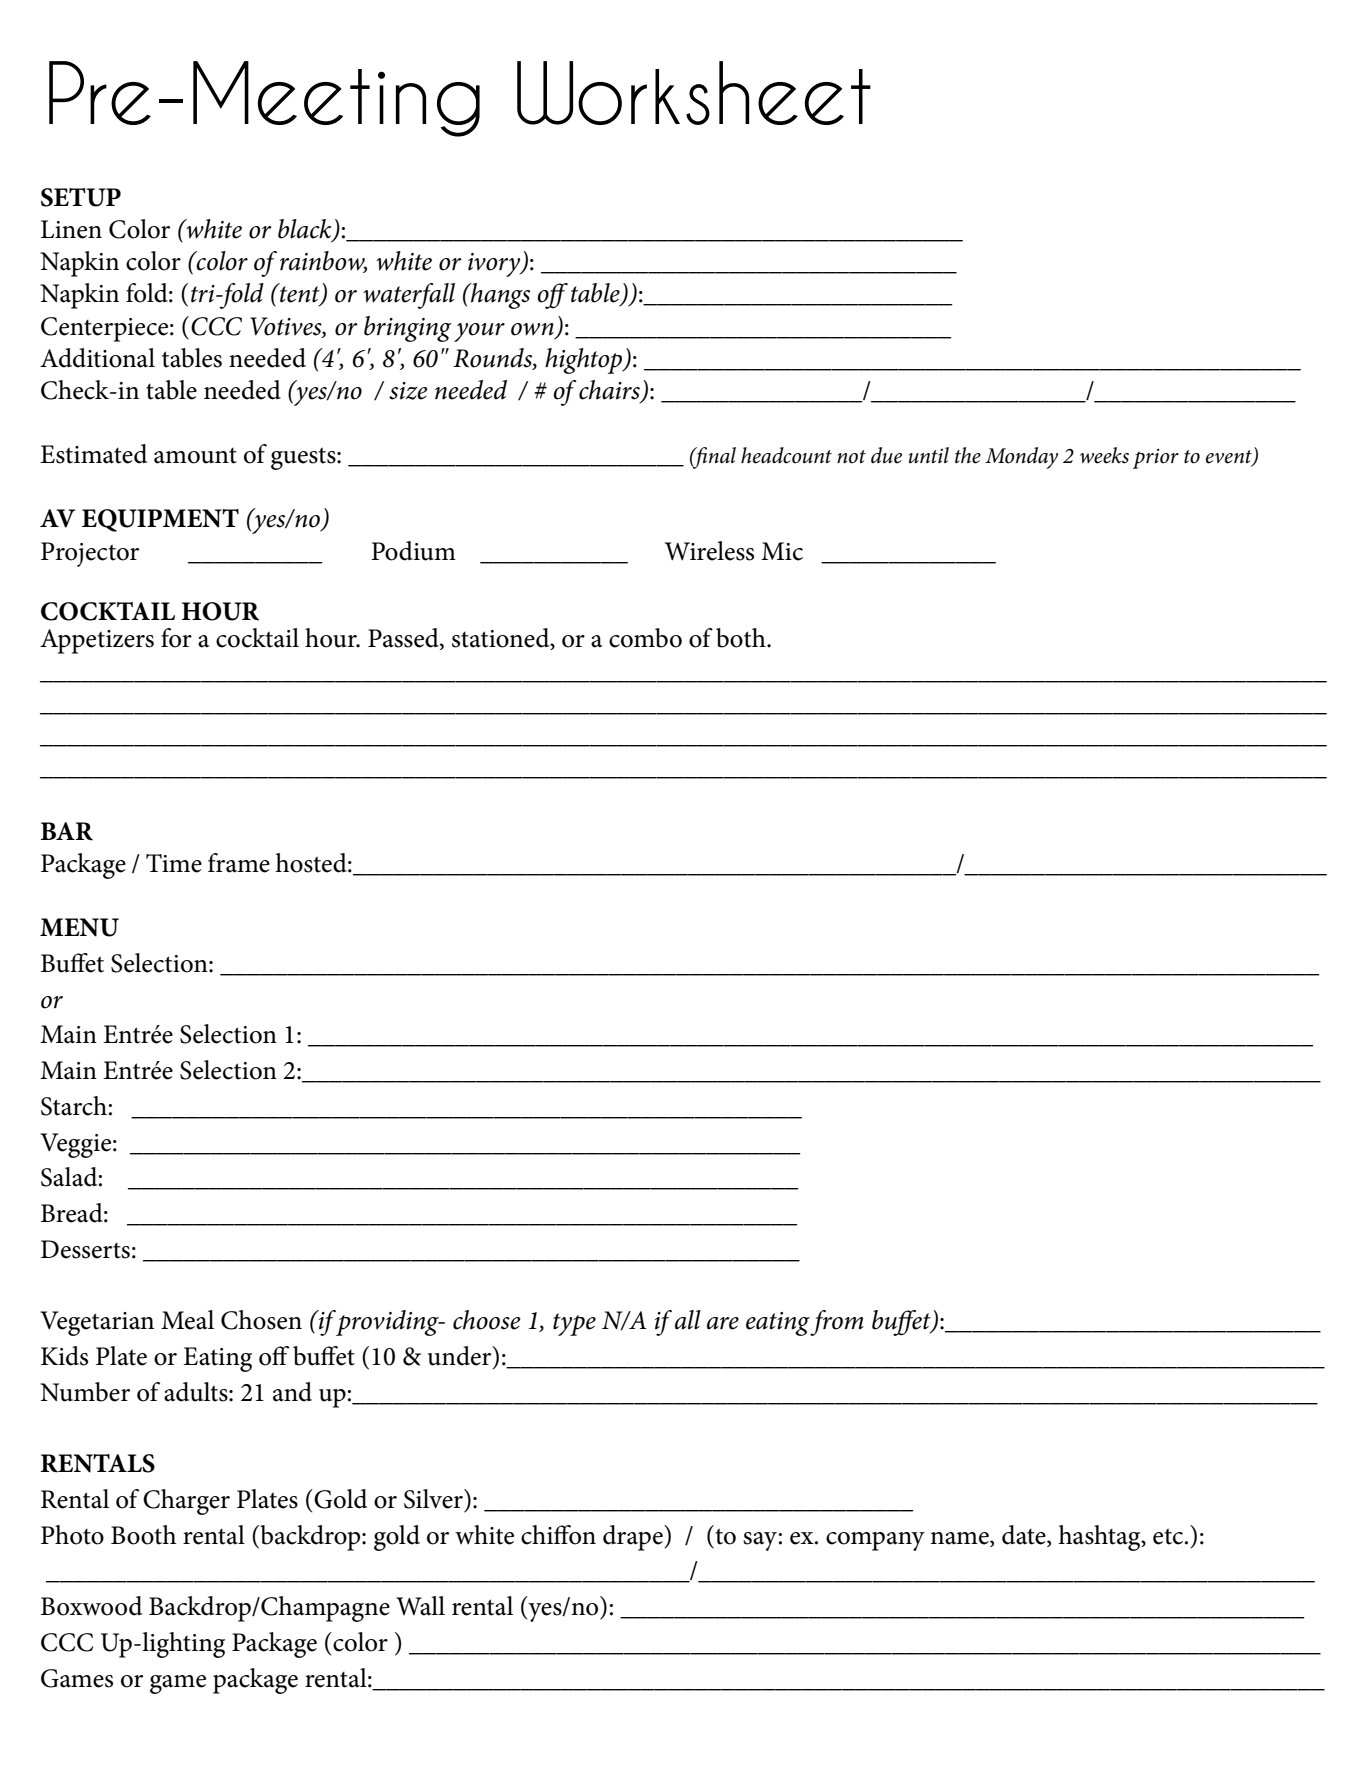 The image size is (1367, 1769). Describe the element at coordinates (1021, 458) in the document. I see `Monday` at that location.
